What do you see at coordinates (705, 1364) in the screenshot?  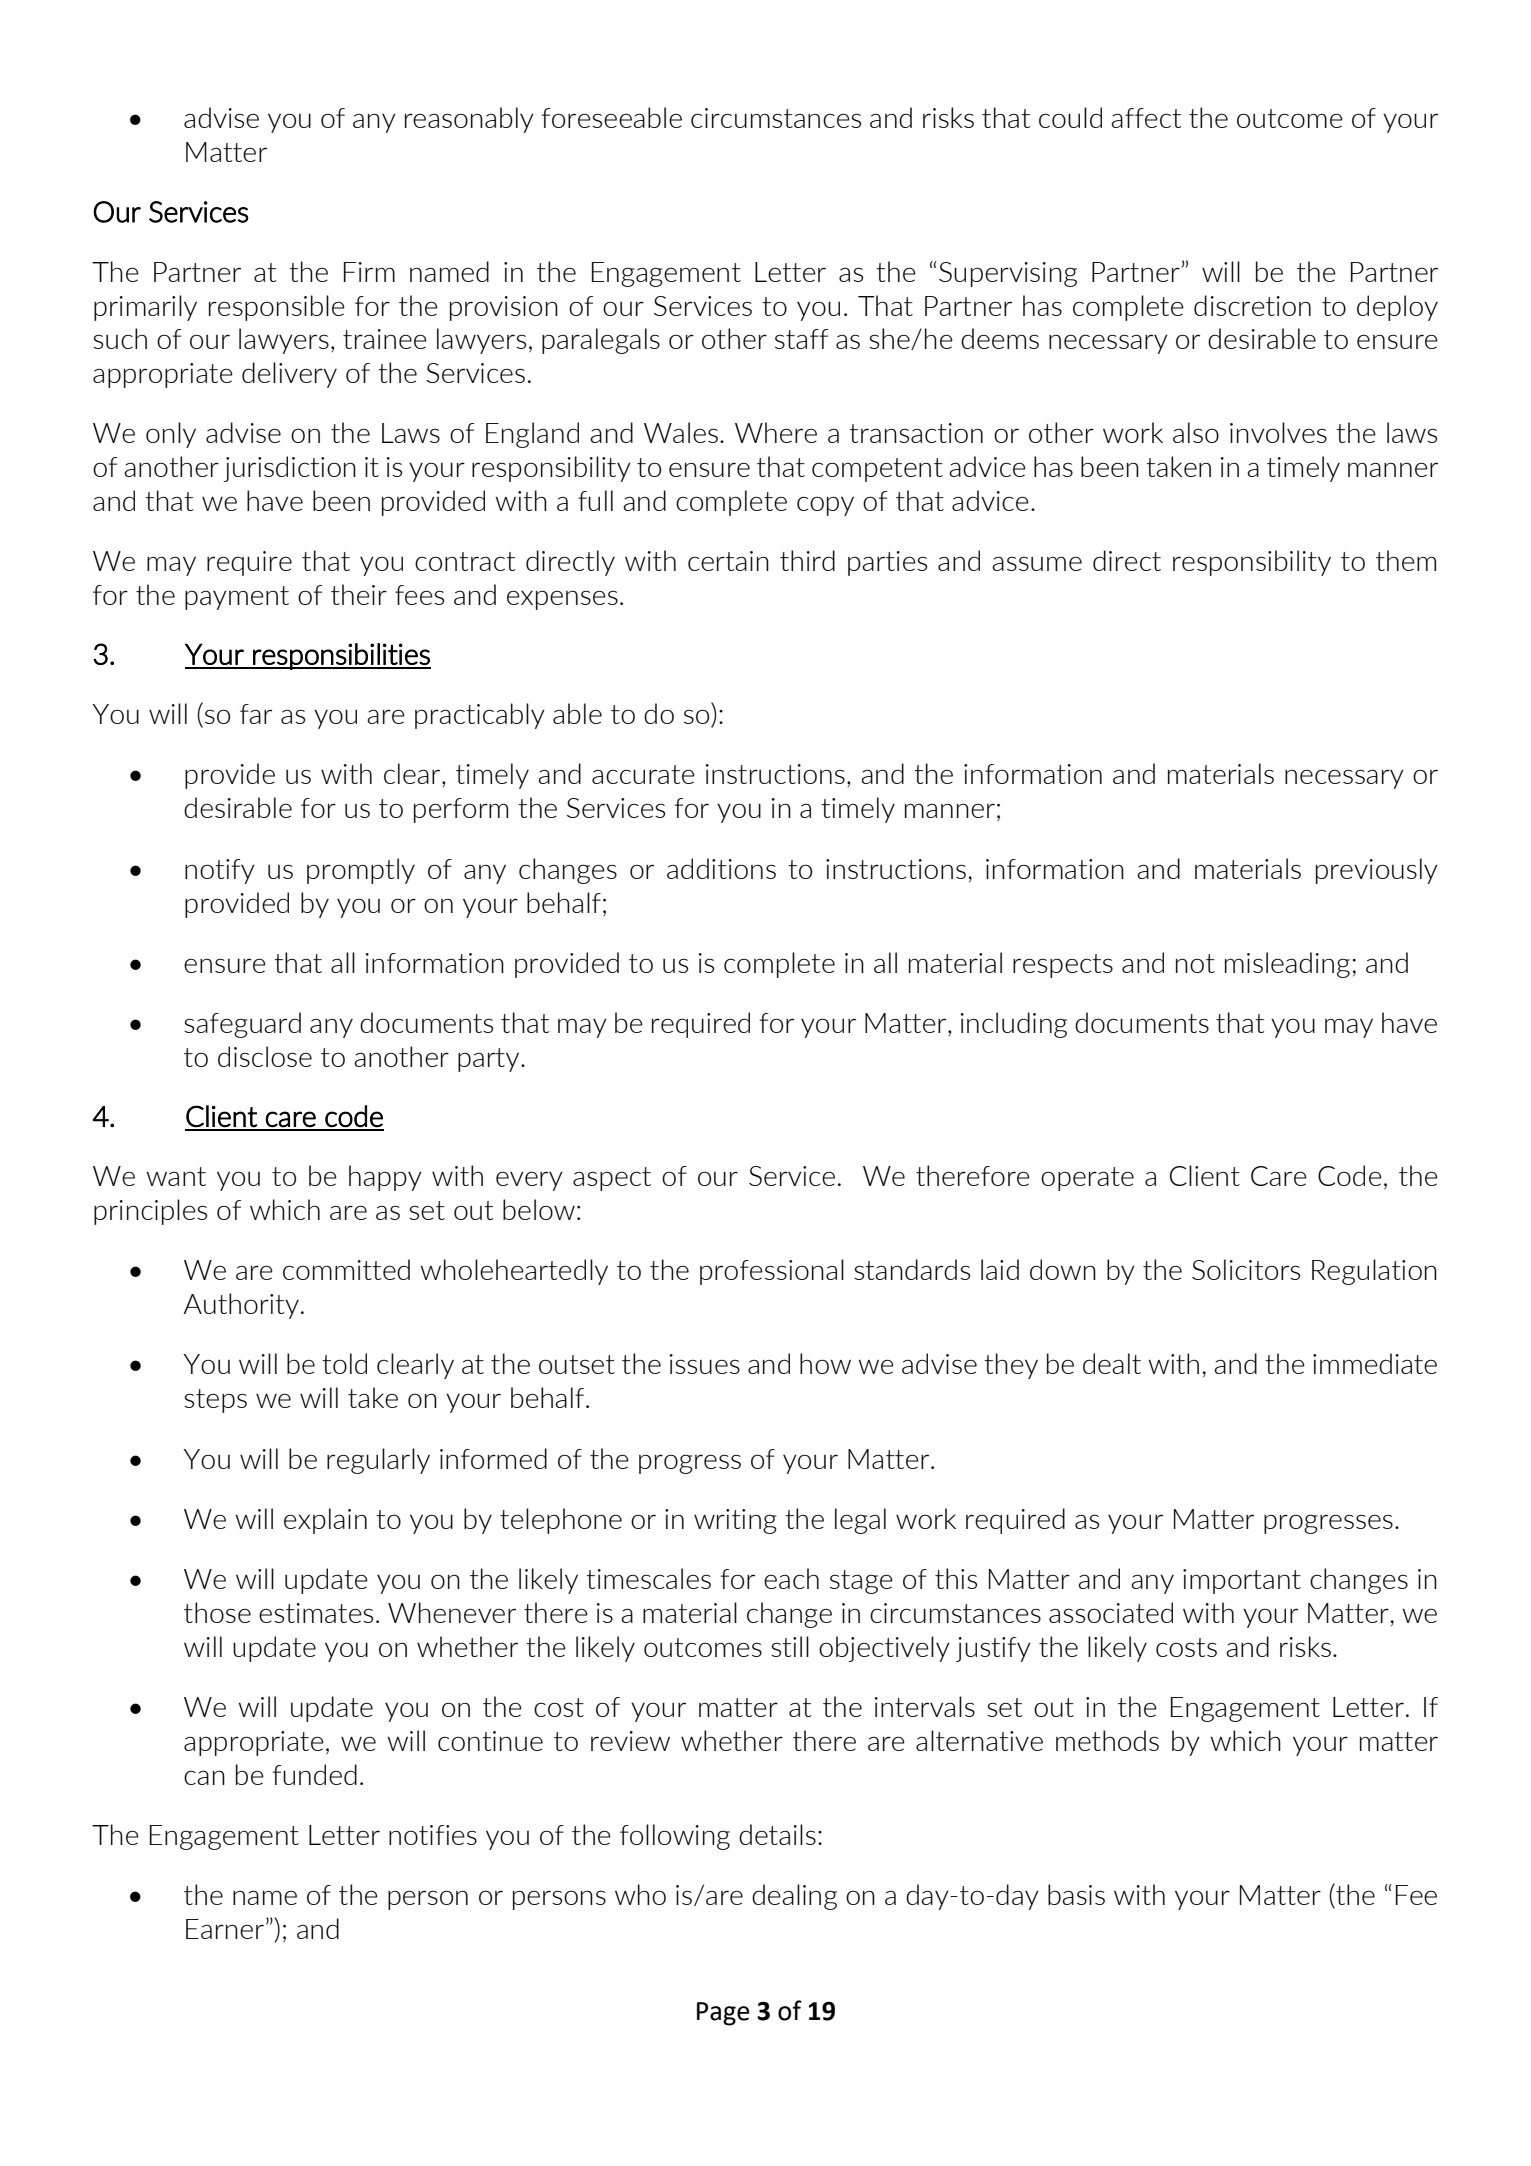 I see `issues` at bounding box center [705, 1364].
